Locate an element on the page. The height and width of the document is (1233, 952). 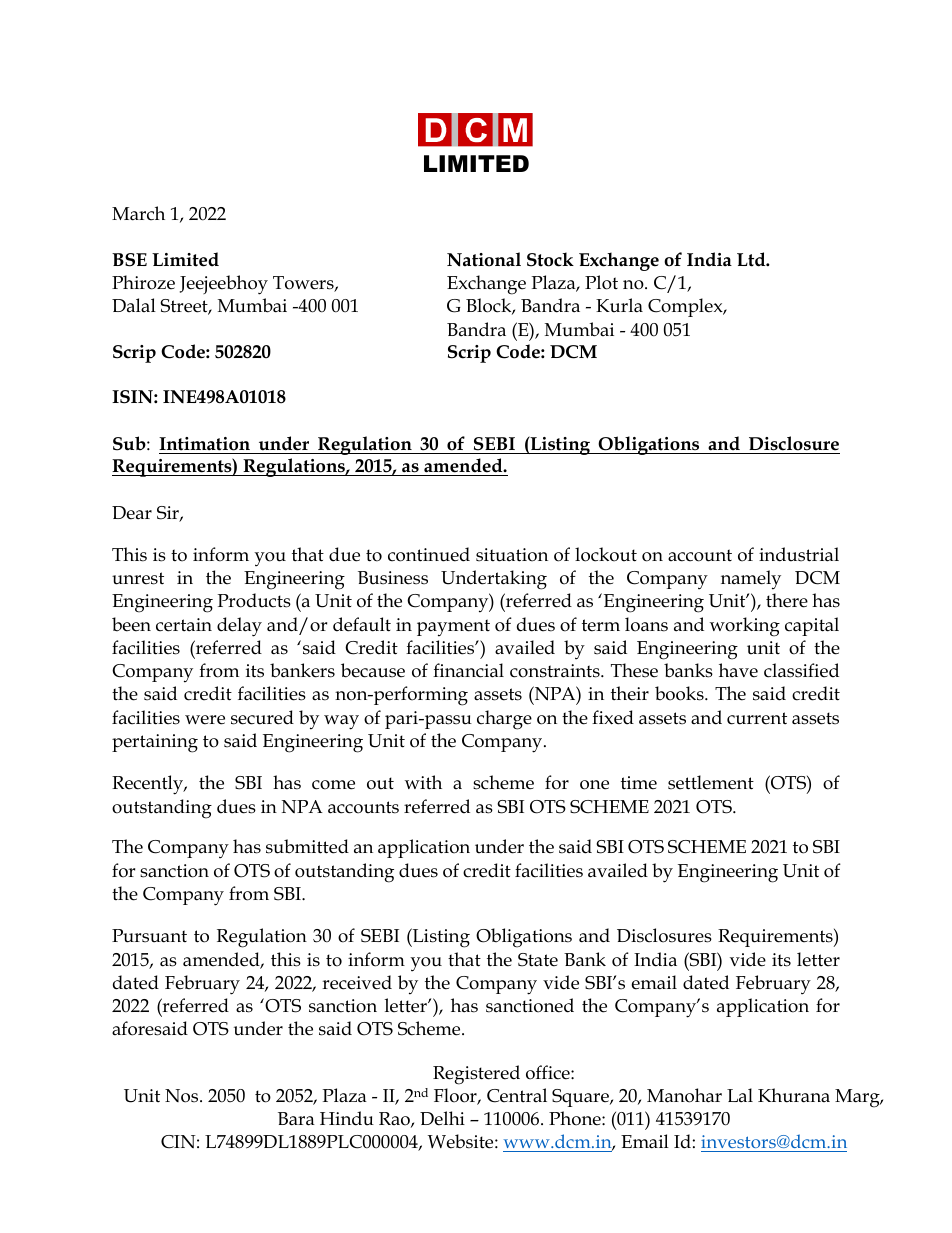
National is located at coordinates (484, 259).
